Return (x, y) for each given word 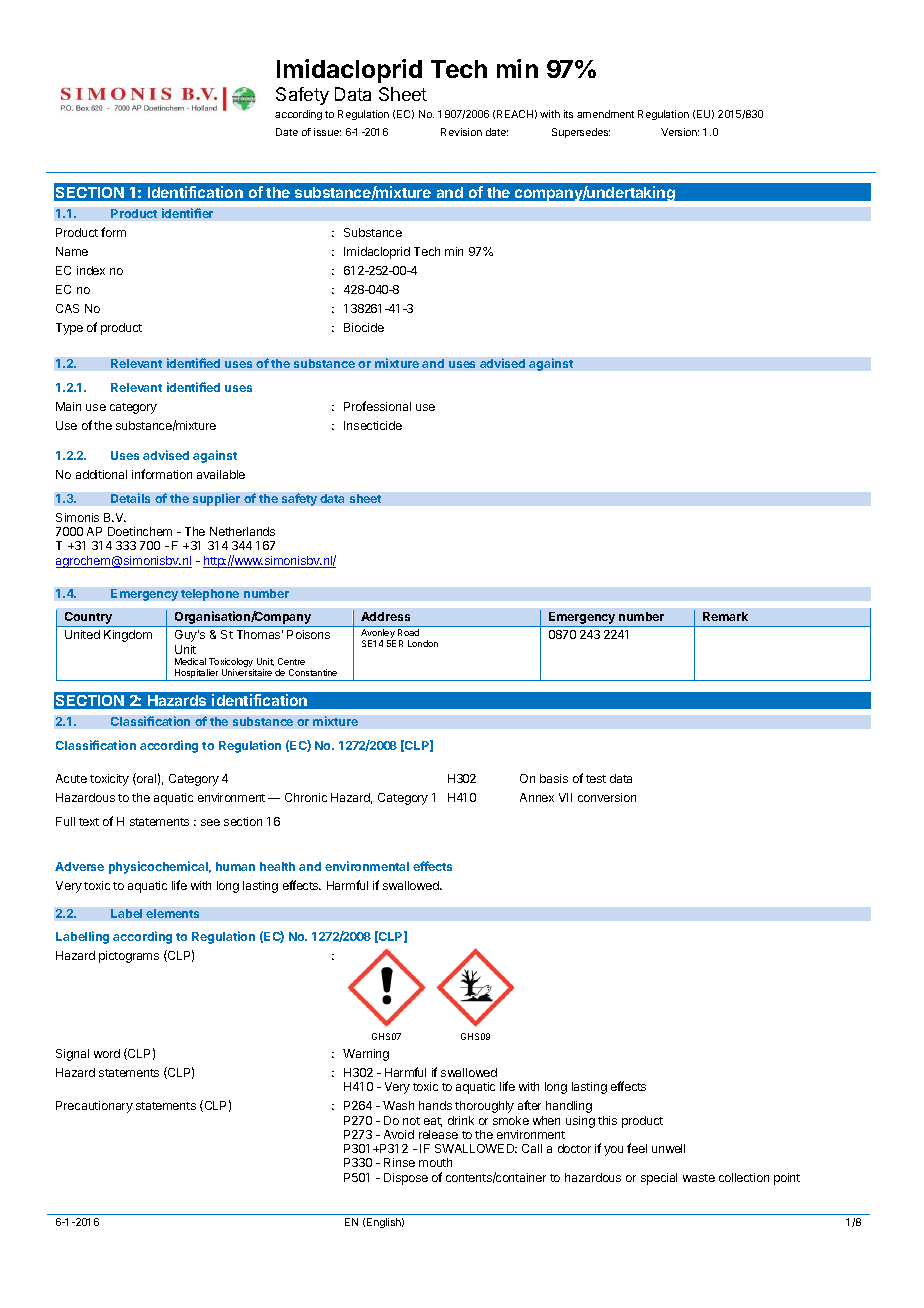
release (438, 1134)
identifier (187, 213)
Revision (461, 132)
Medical (190, 661)
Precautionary (94, 1107)
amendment (605, 114)
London (423, 643)
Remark (725, 616)
